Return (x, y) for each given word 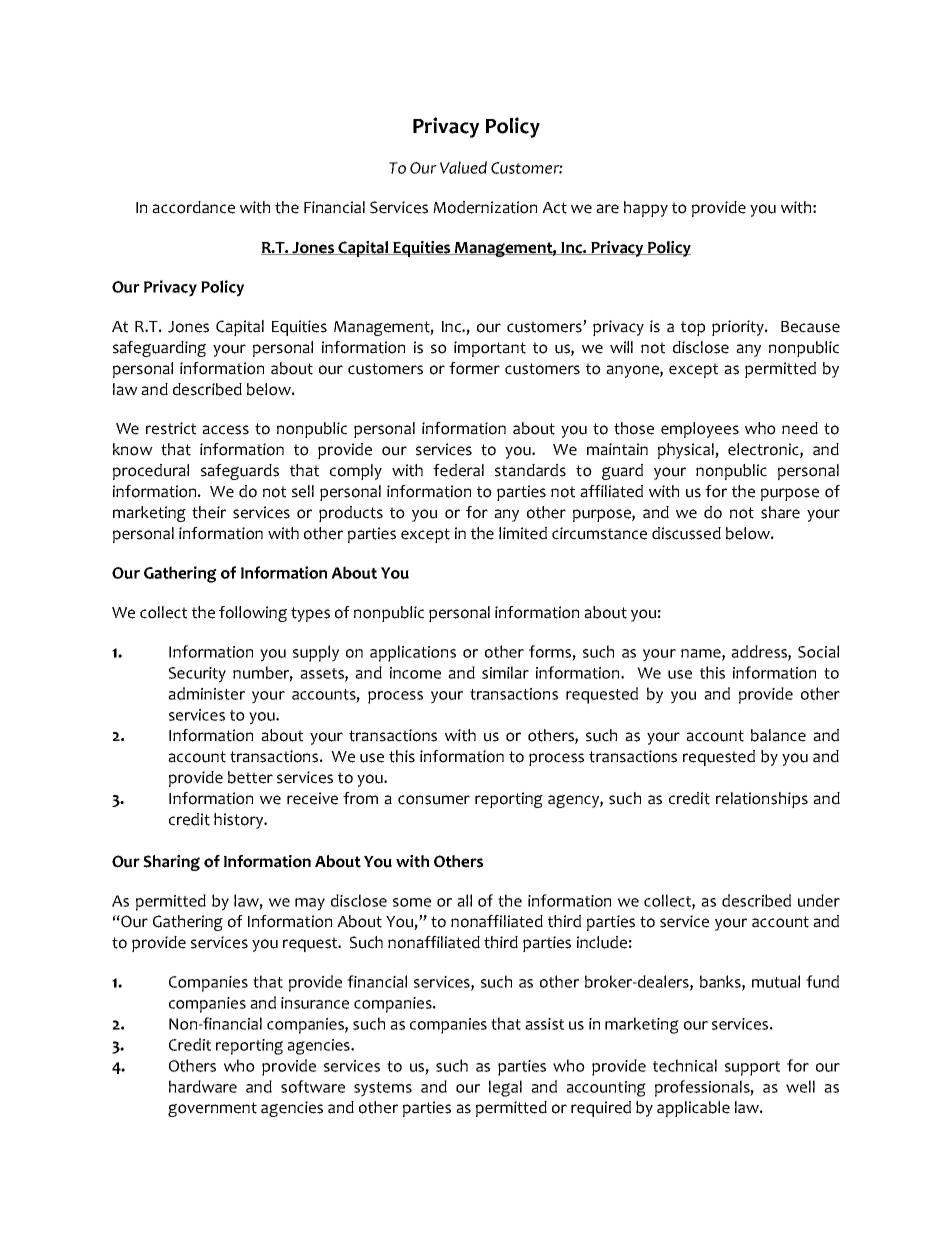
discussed (686, 533)
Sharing (171, 863)
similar (505, 672)
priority (739, 328)
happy (646, 209)
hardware (203, 1086)
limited (523, 533)
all (464, 900)
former (474, 368)
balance (778, 735)
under (819, 900)
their (209, 512)
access (225, 430)
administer (206, 693)
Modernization (485, 207)
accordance (193, 207)
